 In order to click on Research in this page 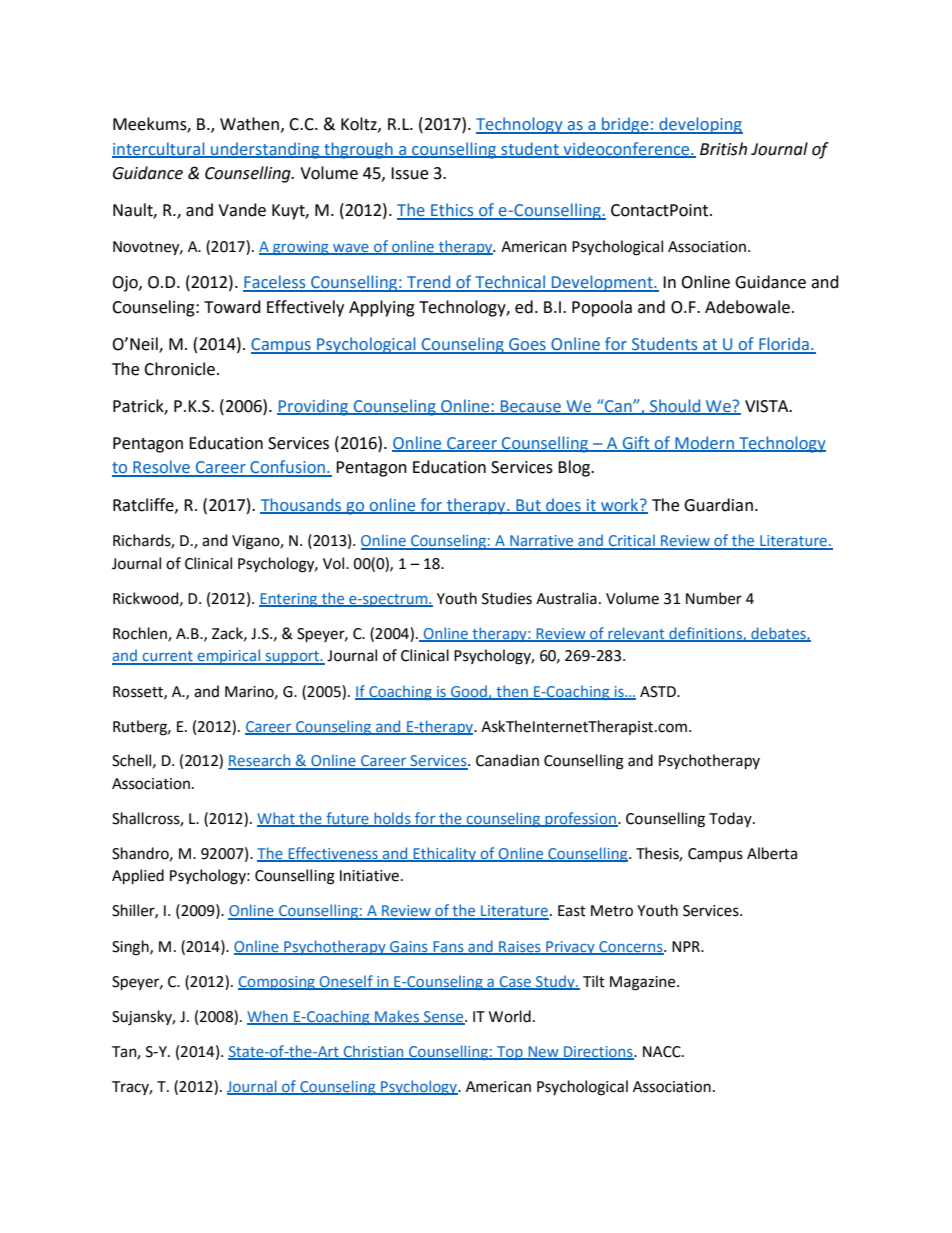, I will do `click(260, 761)`.
